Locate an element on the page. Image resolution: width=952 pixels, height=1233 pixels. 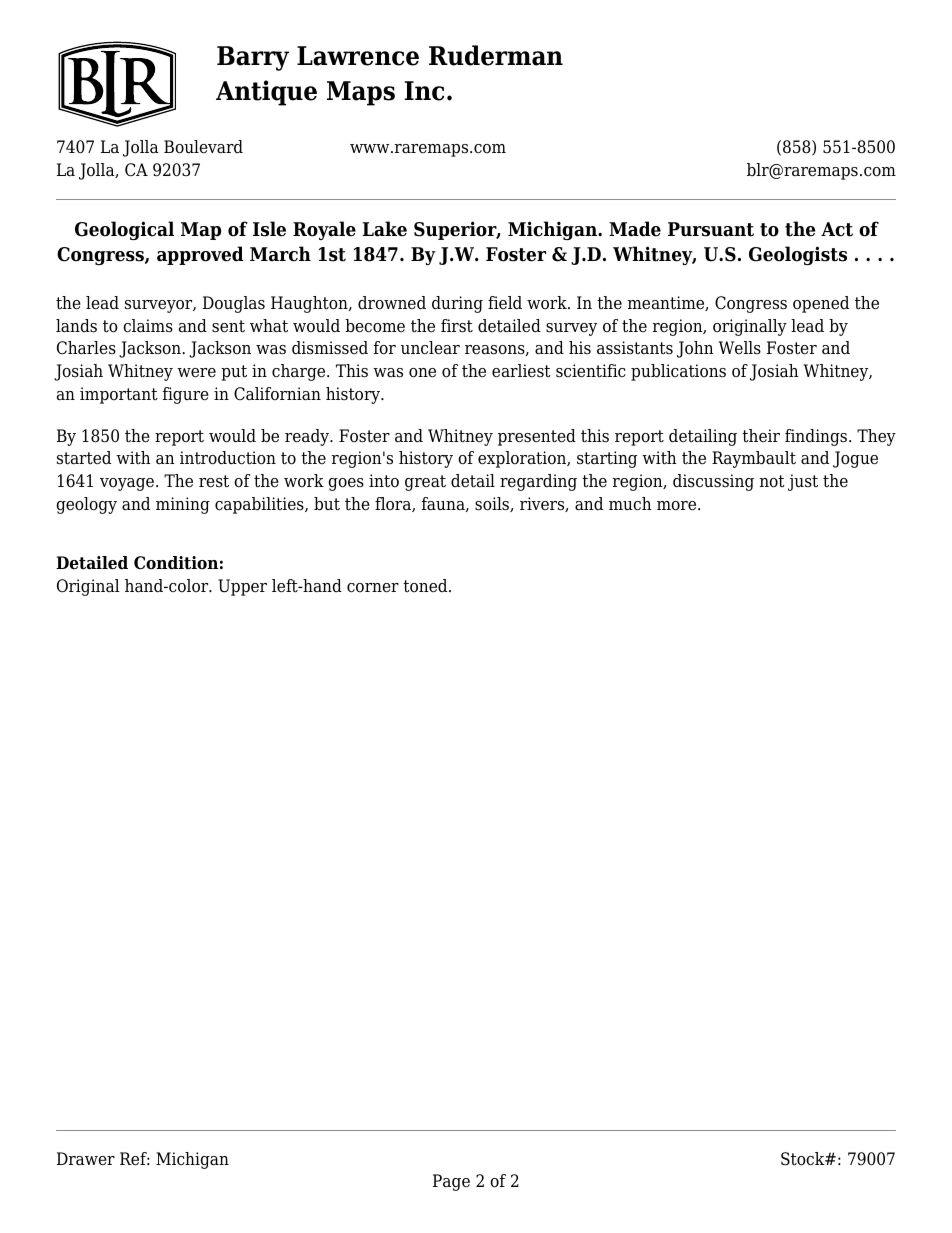
Page is located at coordinates (451, 1182).
